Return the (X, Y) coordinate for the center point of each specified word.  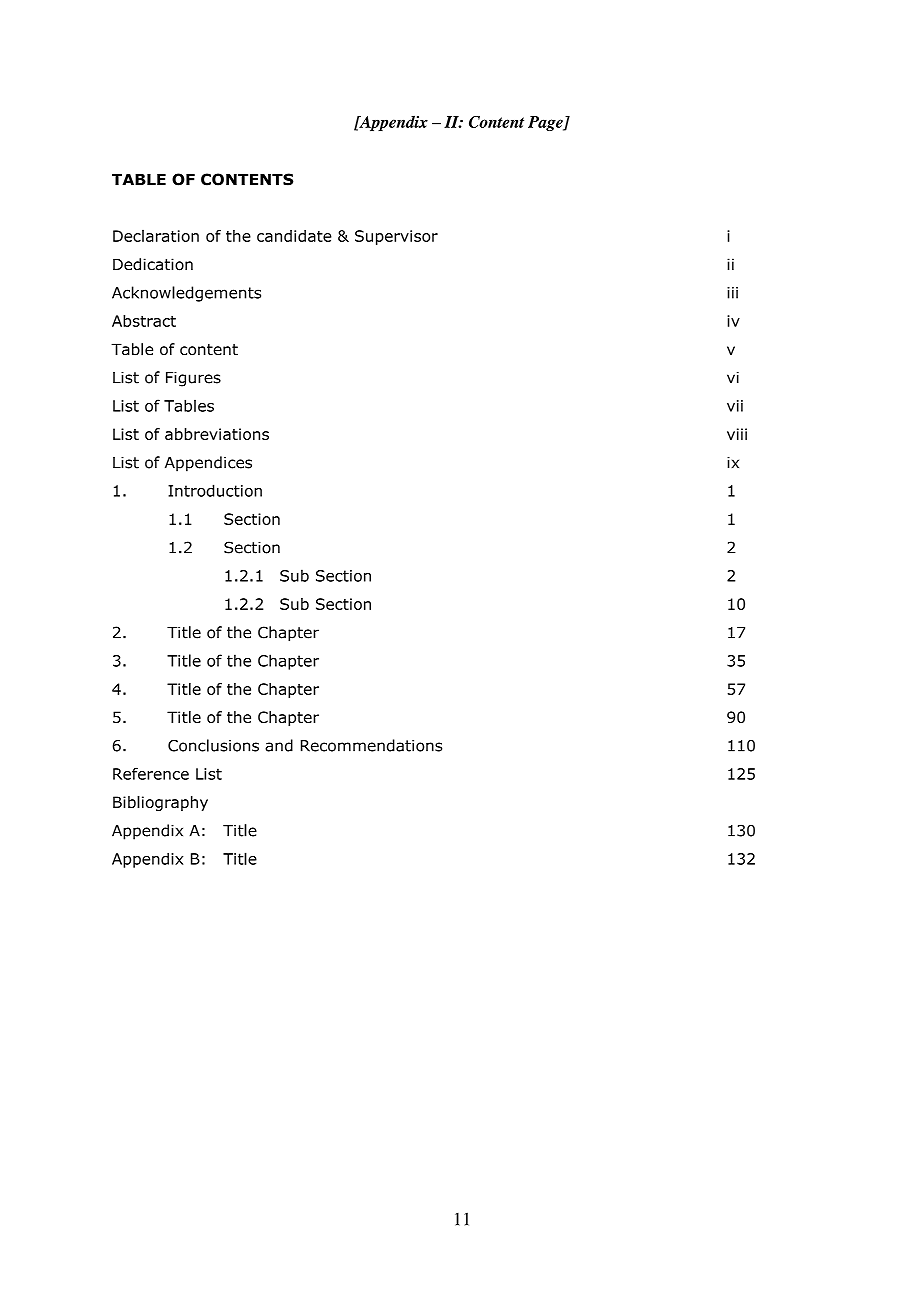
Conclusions (213, 745)
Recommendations (371, 745)
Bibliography (160, 803)
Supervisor (396, 237)
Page (546, 123)
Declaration (156, 236)
